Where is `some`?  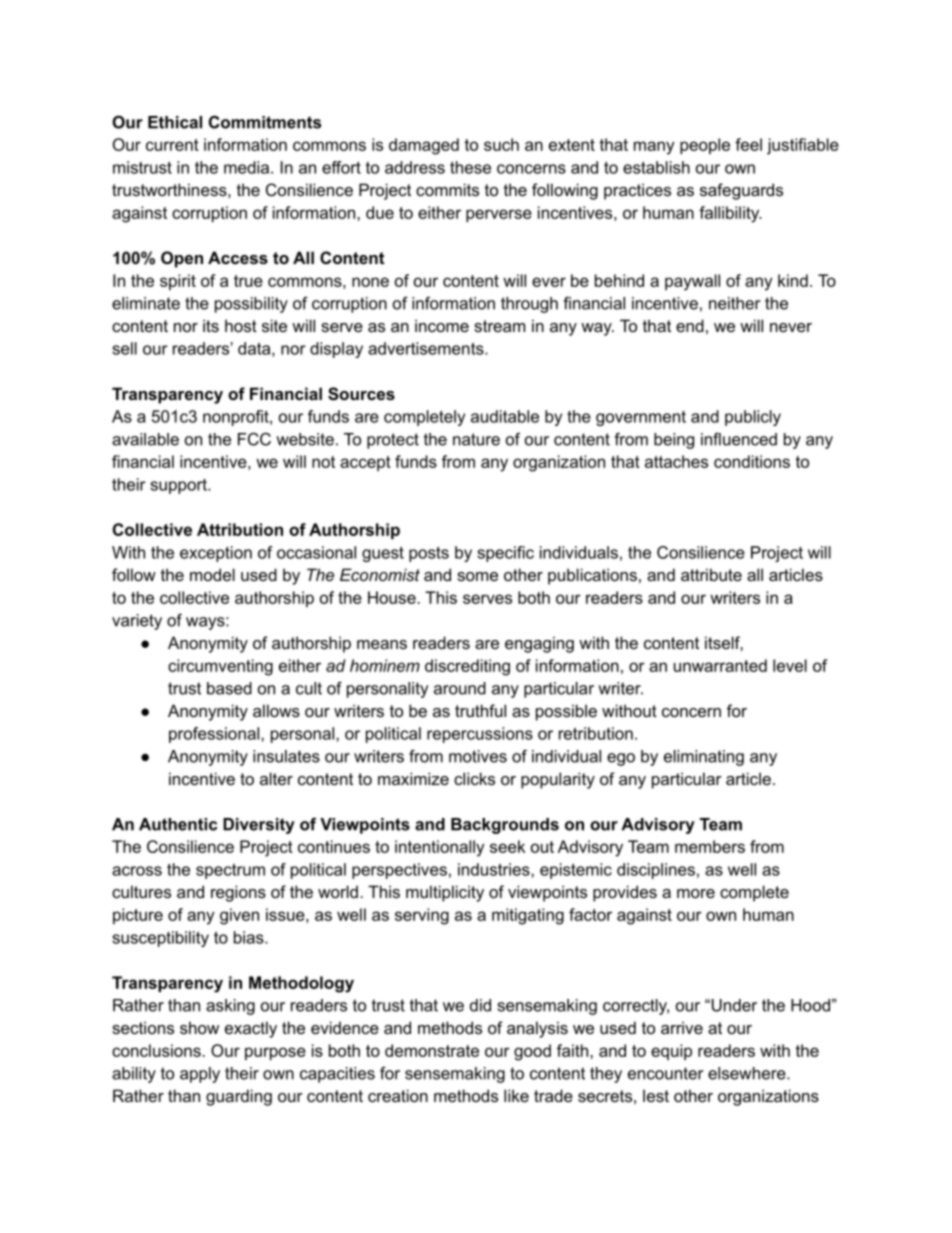
some is located at coordinates (477, 576).
